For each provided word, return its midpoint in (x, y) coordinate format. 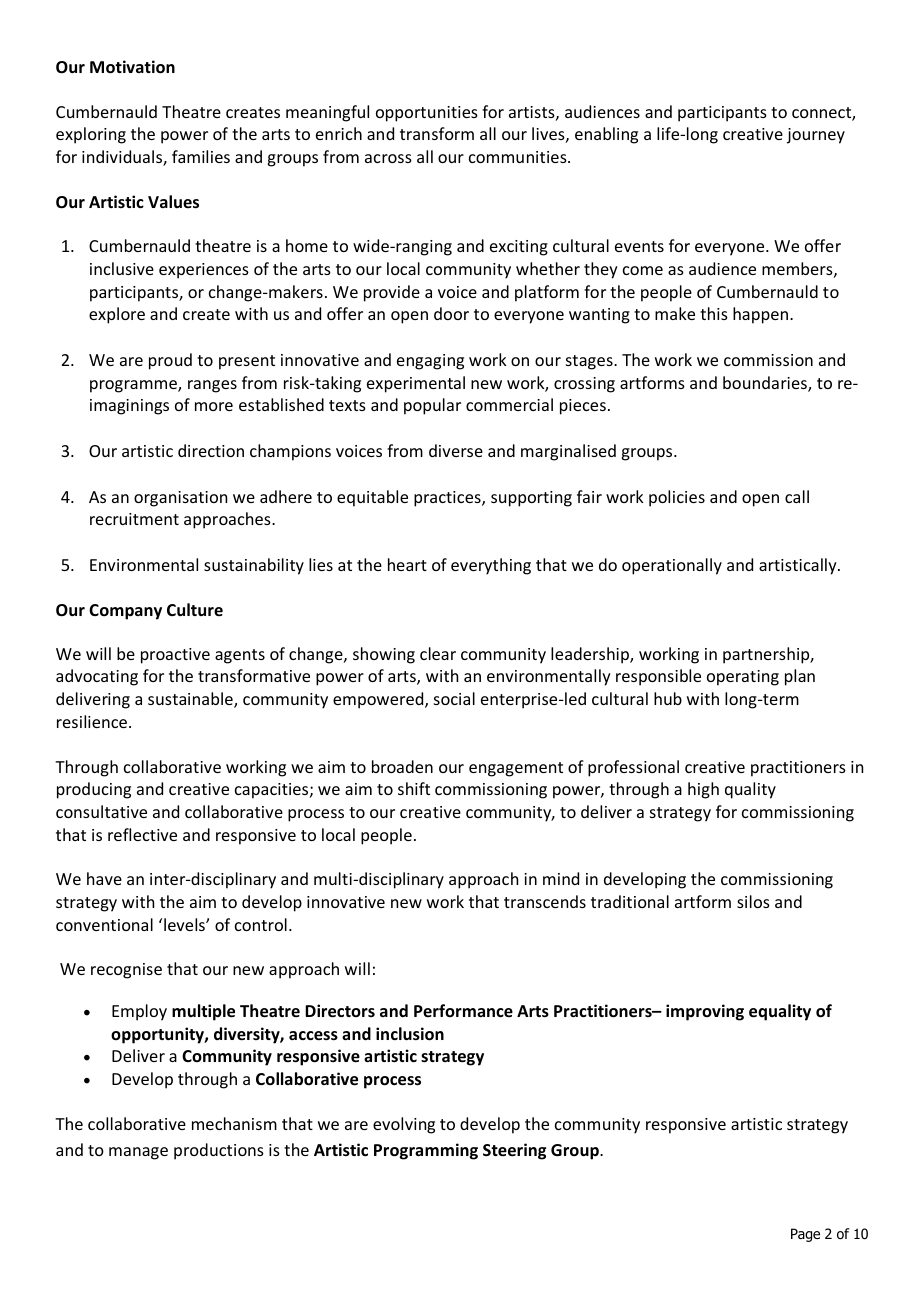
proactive (175, 656)
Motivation (132, 67)
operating (743, 678)
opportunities (427, 114)
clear (438, 653)
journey (816, 136)
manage (138, 1153)
